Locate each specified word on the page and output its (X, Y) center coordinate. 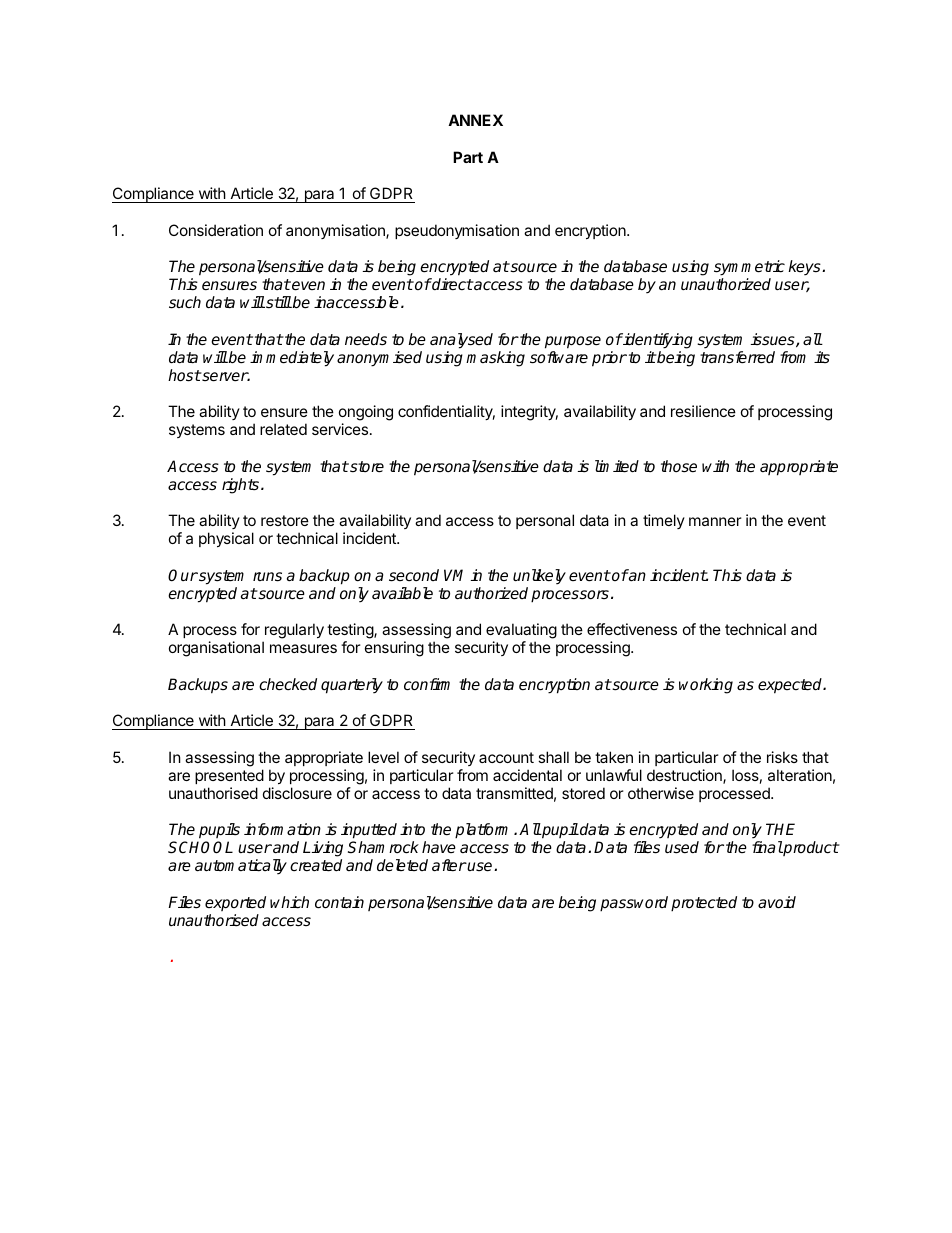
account (506, 757)
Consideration (216, 230)
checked (288, 684)
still (278, 302)
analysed (461, 341)
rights (240, 486)
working (706, 686)
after (449, 865)
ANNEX (475, 120)
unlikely (539, 577)
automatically (241, 867)
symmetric (749, 269)
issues (774, 340)
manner (715, 521)
